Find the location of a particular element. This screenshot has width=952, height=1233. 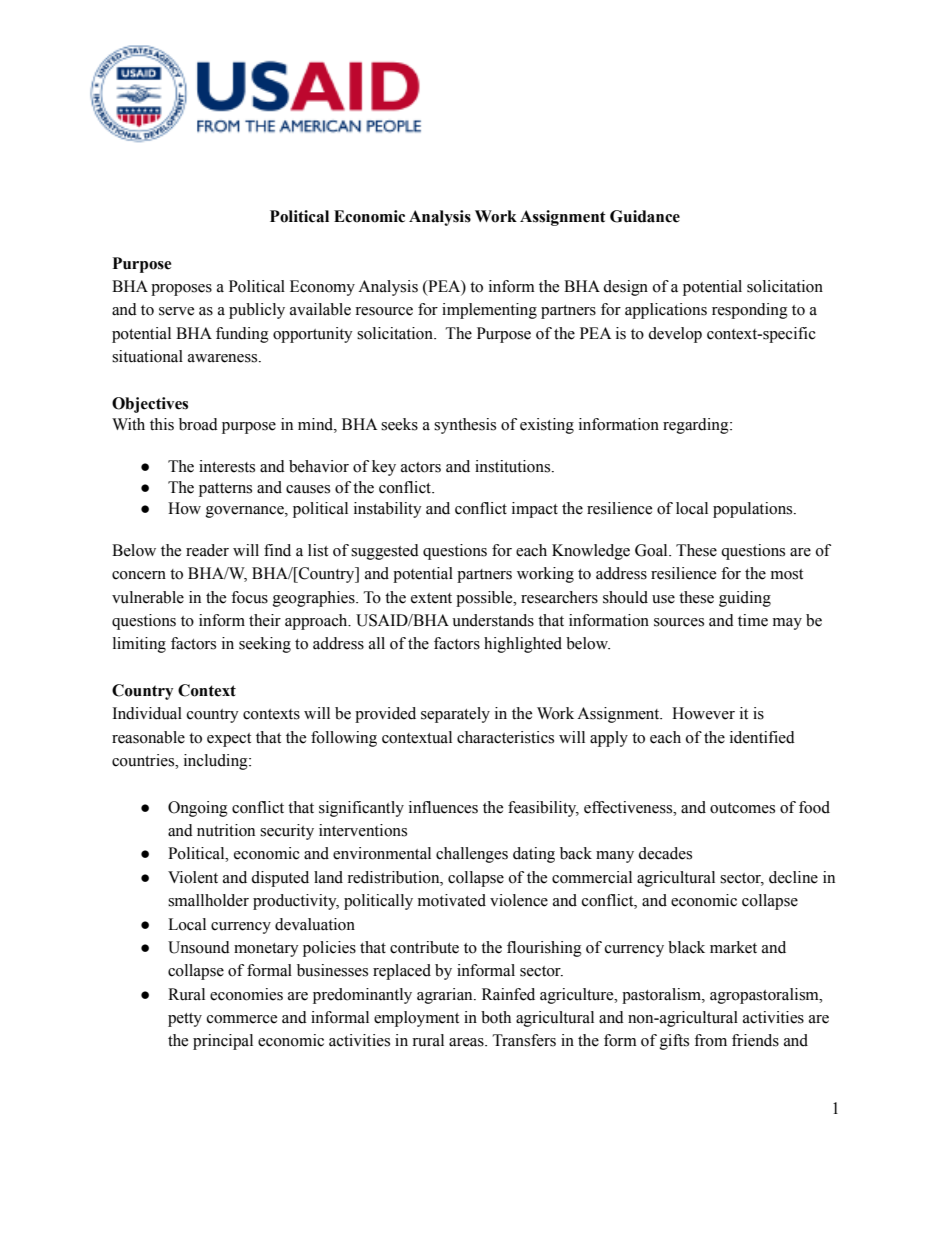

understands is located at coordinates (493, 620).
